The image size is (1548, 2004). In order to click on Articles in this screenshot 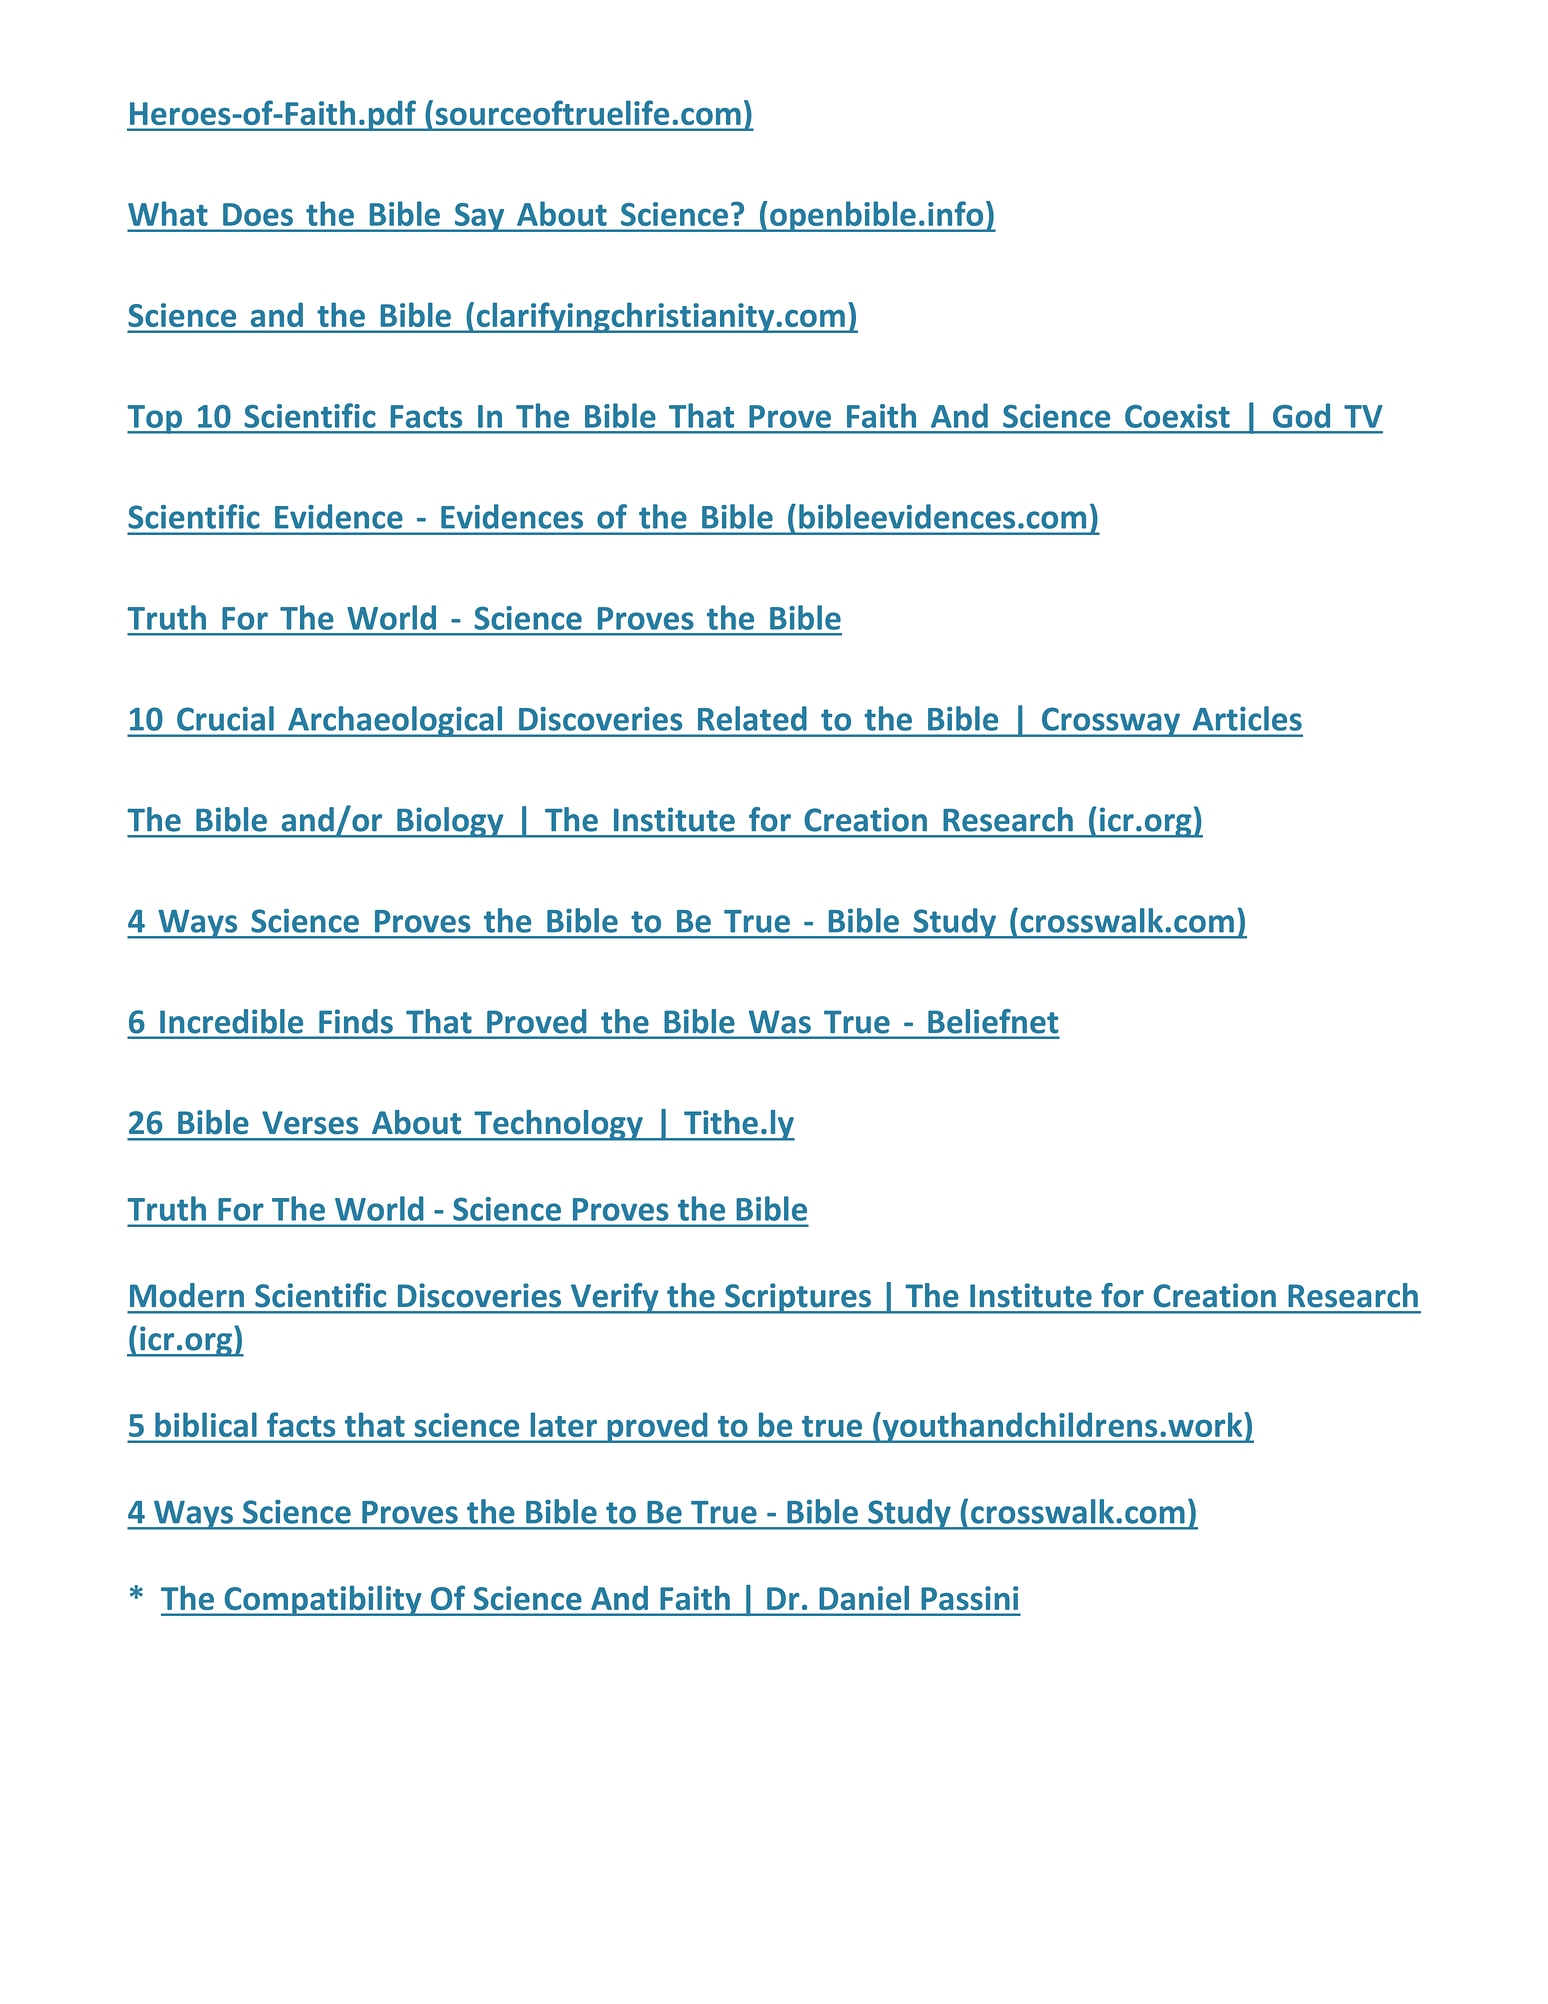, I will do `click(1247, 718)`.
